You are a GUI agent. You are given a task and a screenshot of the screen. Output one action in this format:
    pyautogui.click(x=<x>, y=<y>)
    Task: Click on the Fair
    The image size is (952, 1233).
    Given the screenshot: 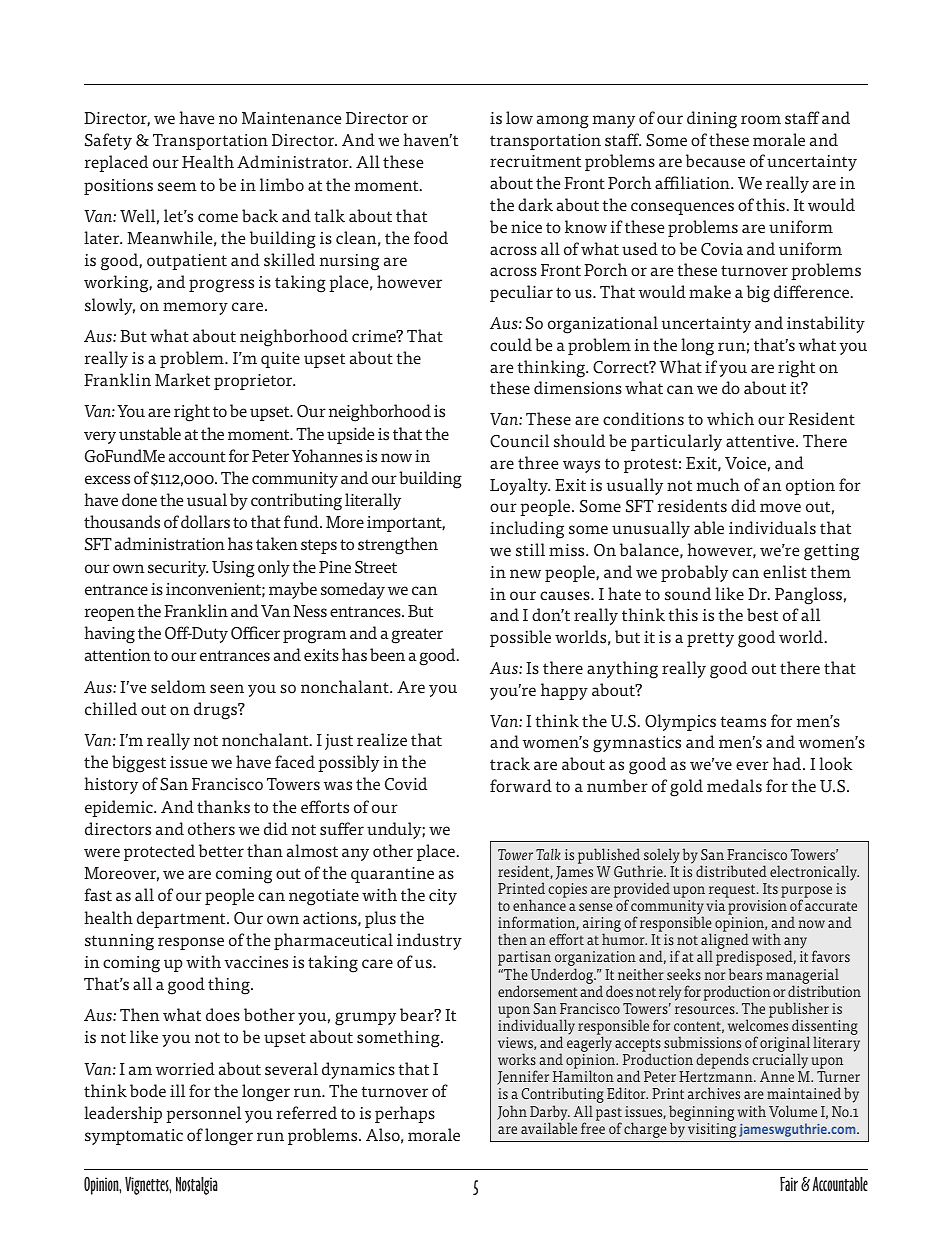 What is the action you would take?
    pyautogui.click(x=789, y=1184)
